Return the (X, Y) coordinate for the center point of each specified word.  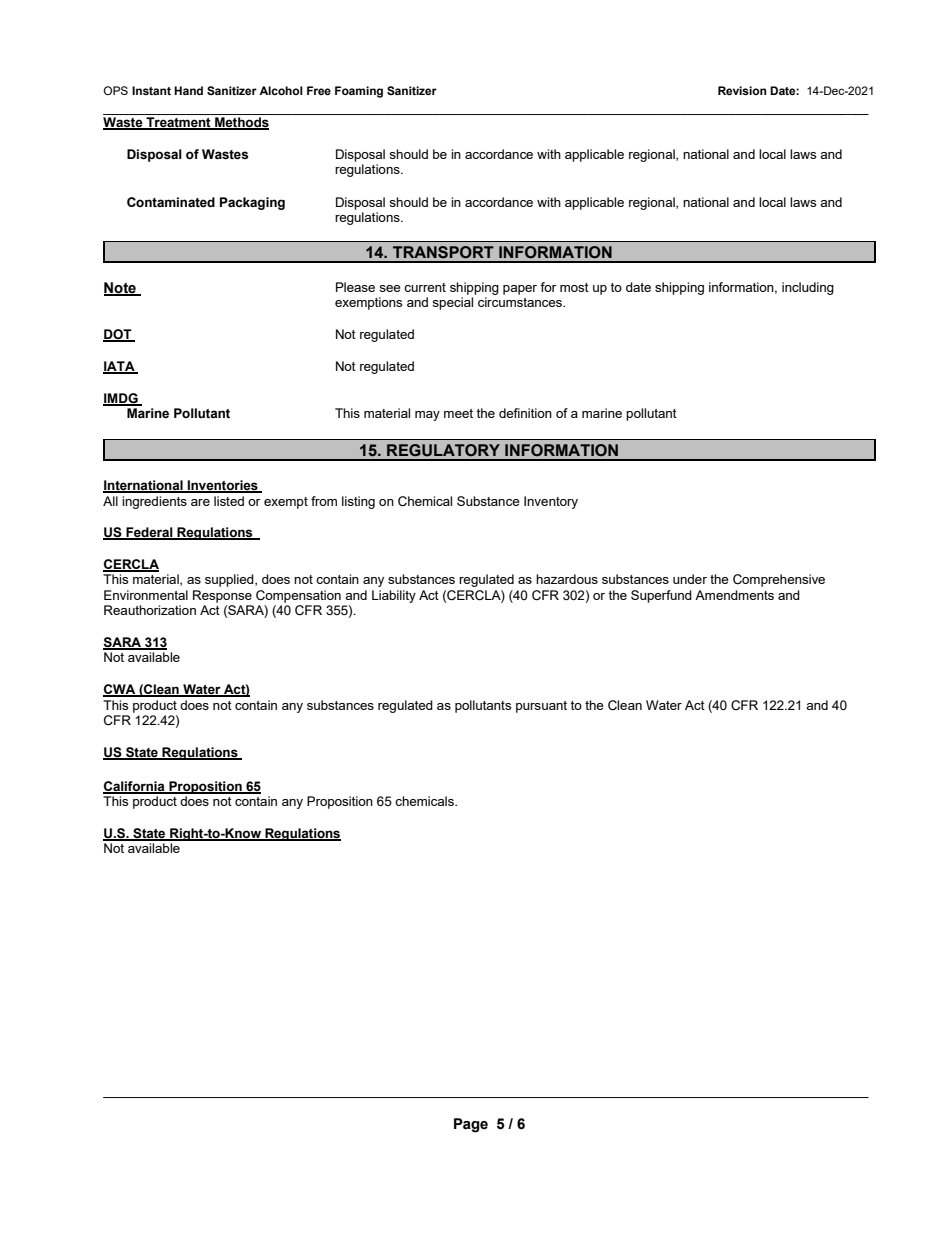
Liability (394, 596)
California (135, 787)
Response (222, 596)
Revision (742, 90)
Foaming (359, 92)
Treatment (178, 123)
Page (471, 1125)
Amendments (734, 595)
